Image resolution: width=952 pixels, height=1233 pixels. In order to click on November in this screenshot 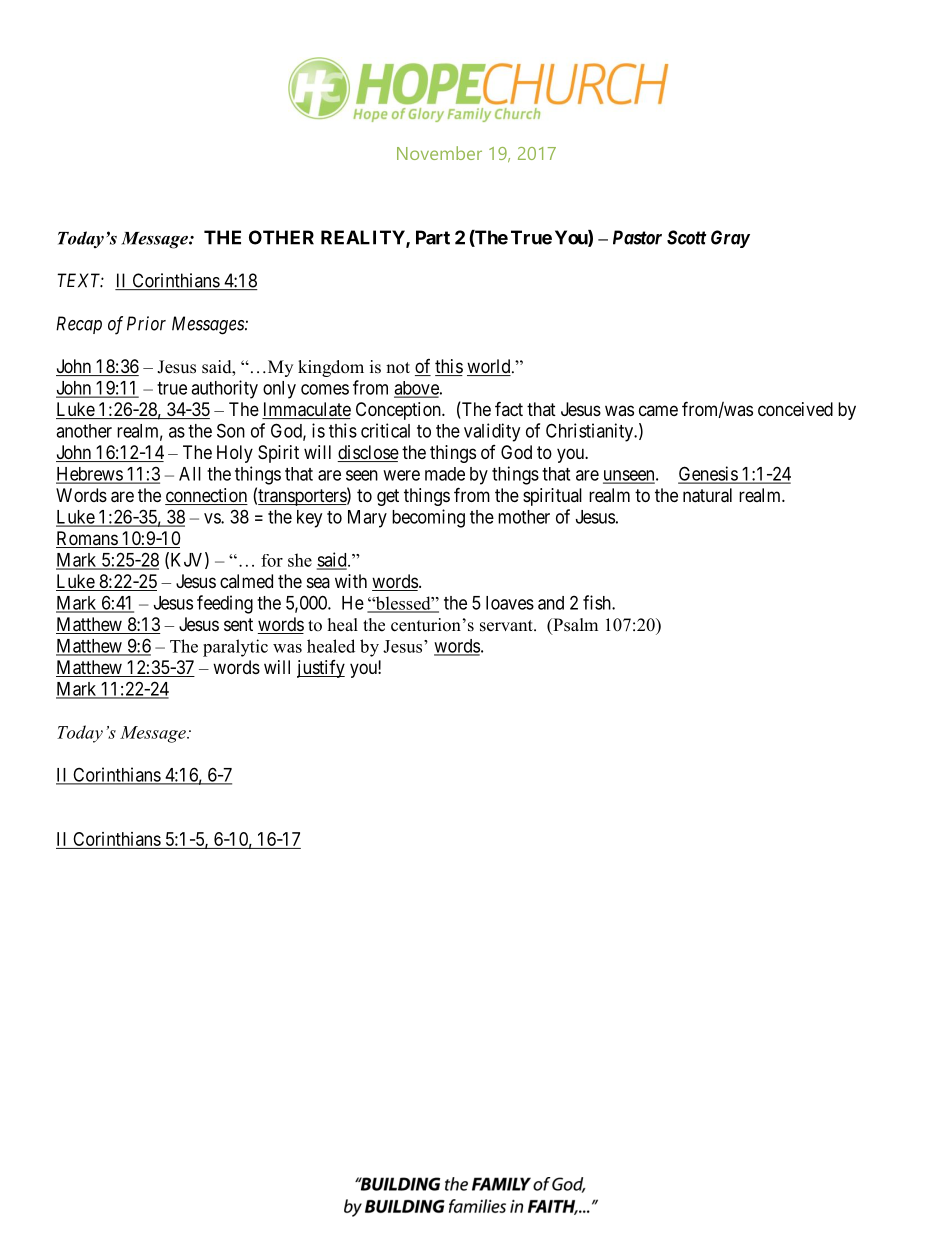, I will do `click(439, 153)`.
